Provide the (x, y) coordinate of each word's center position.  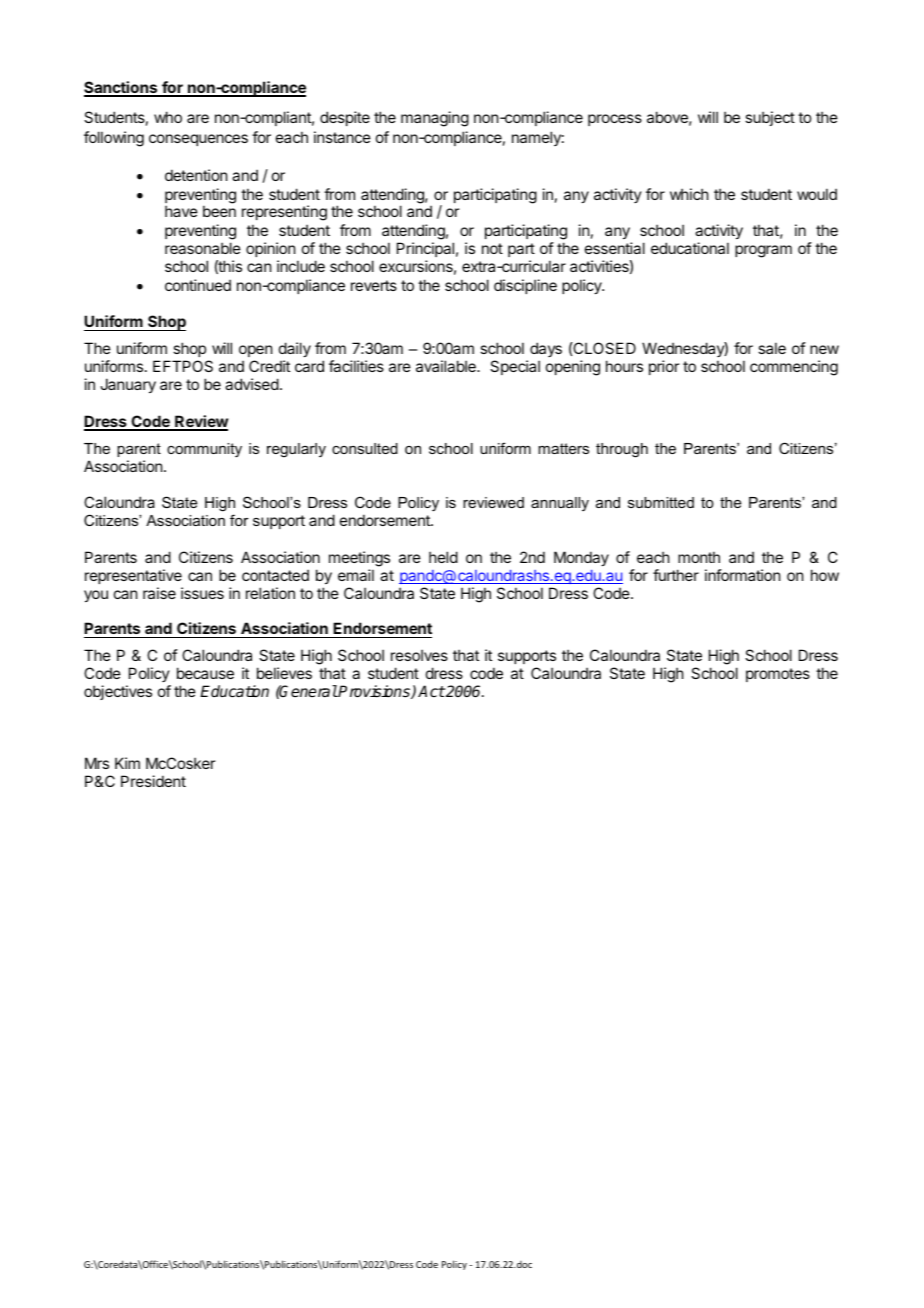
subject (770, 118)
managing (435, 119)
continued (198, 285)
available (447, 366)
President (153, 781)
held (443, 557)
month (699, 557)
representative (133, 576)
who (168, 117)
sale (772, 348)
